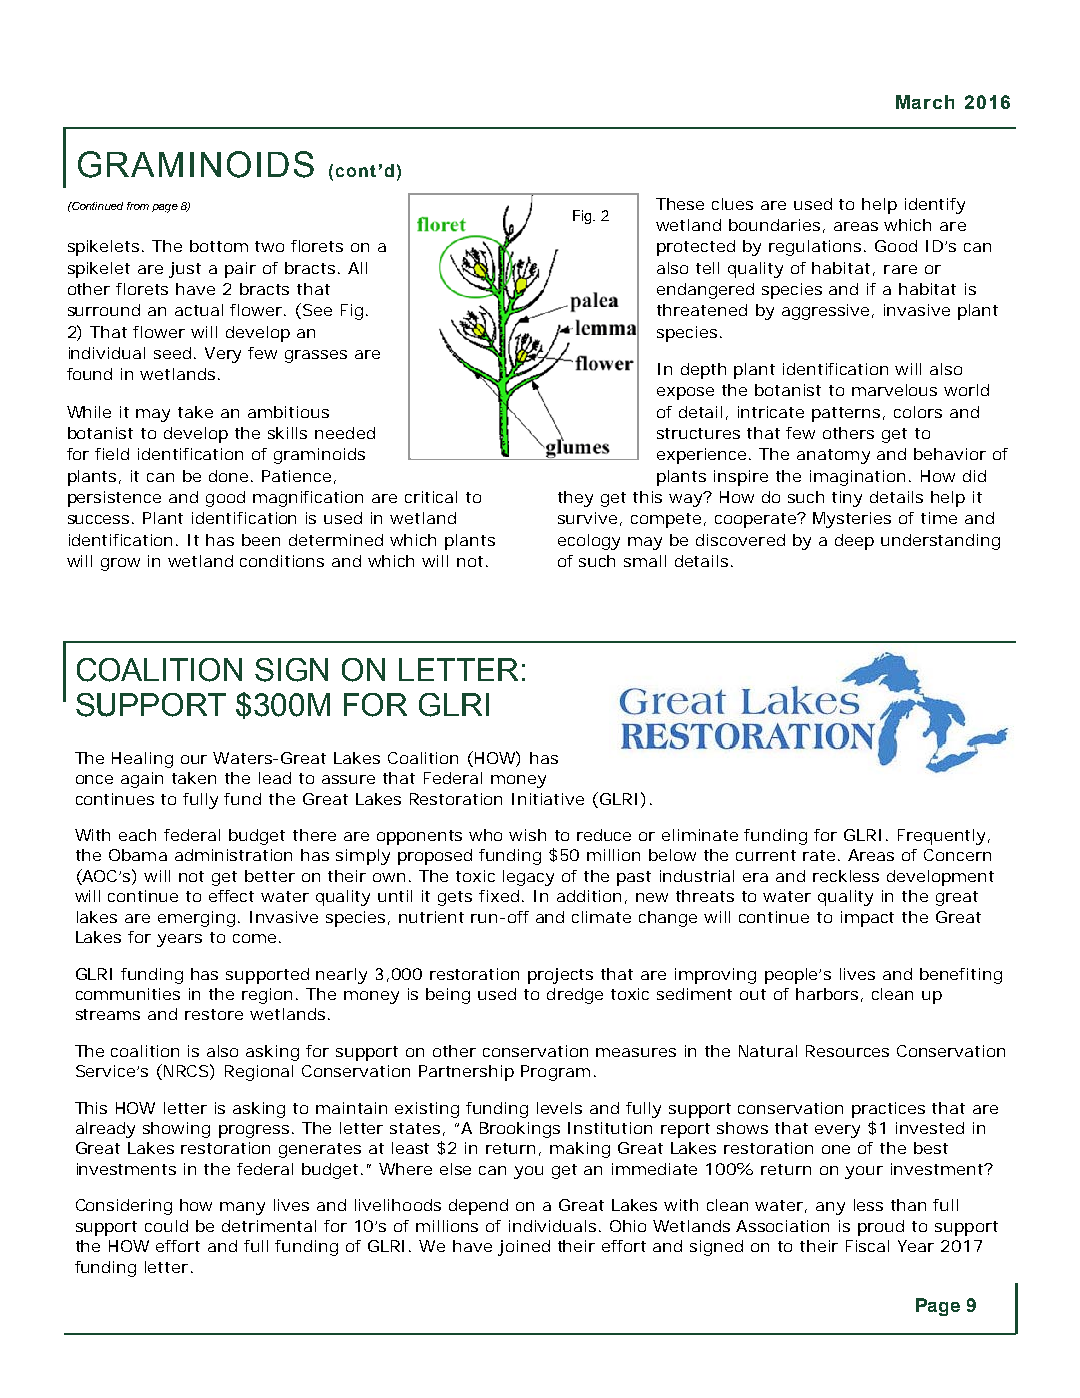 The height and width of the screenshot is (1398, 1080). Describe the element at coordinates (138, 206) in the screenshot. I see `from` at that location.
